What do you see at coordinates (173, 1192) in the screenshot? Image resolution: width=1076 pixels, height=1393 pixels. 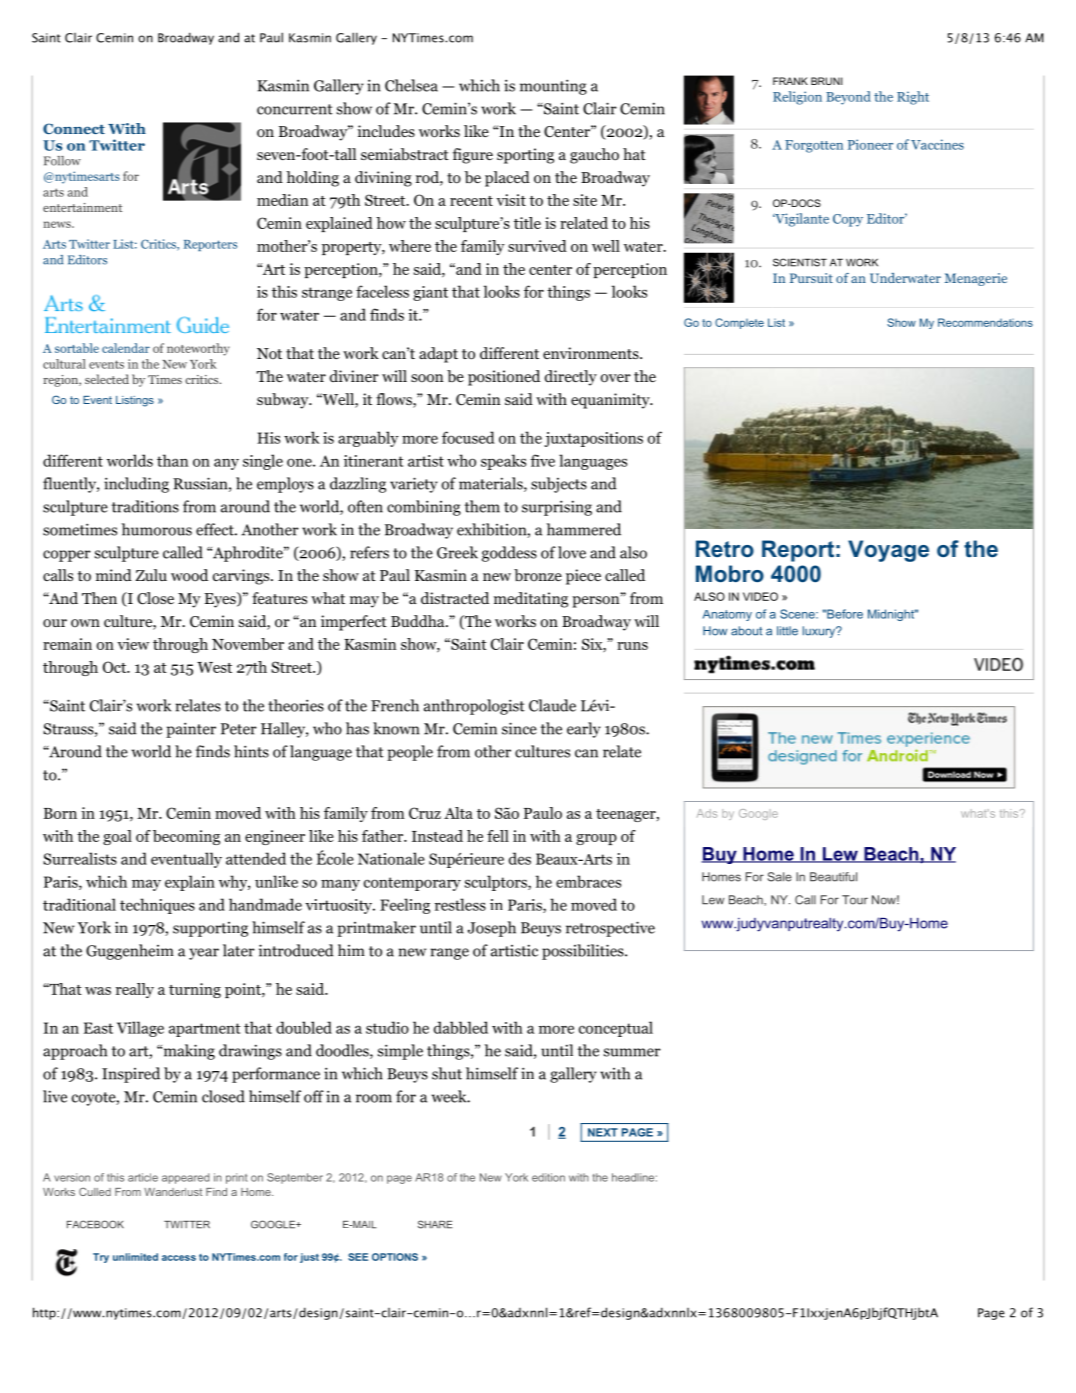 I see `Wanderlust` at bounding box center [173, 1192].
